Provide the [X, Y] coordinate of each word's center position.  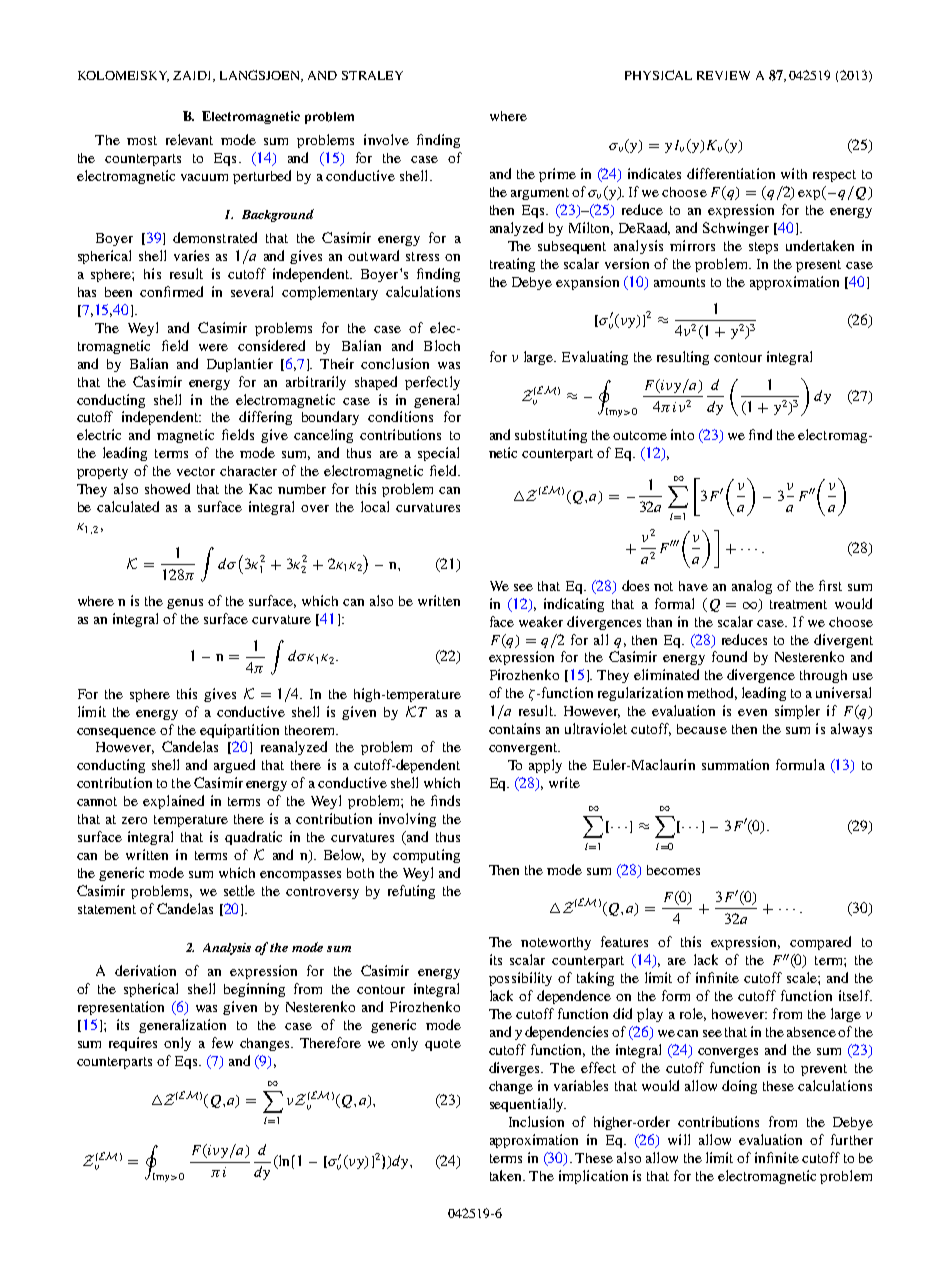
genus [185, 604]
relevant [189, 139]
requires [133, 1044]
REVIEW [723, 75]
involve [386, 139]
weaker [541, 621]
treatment [798, 604]
